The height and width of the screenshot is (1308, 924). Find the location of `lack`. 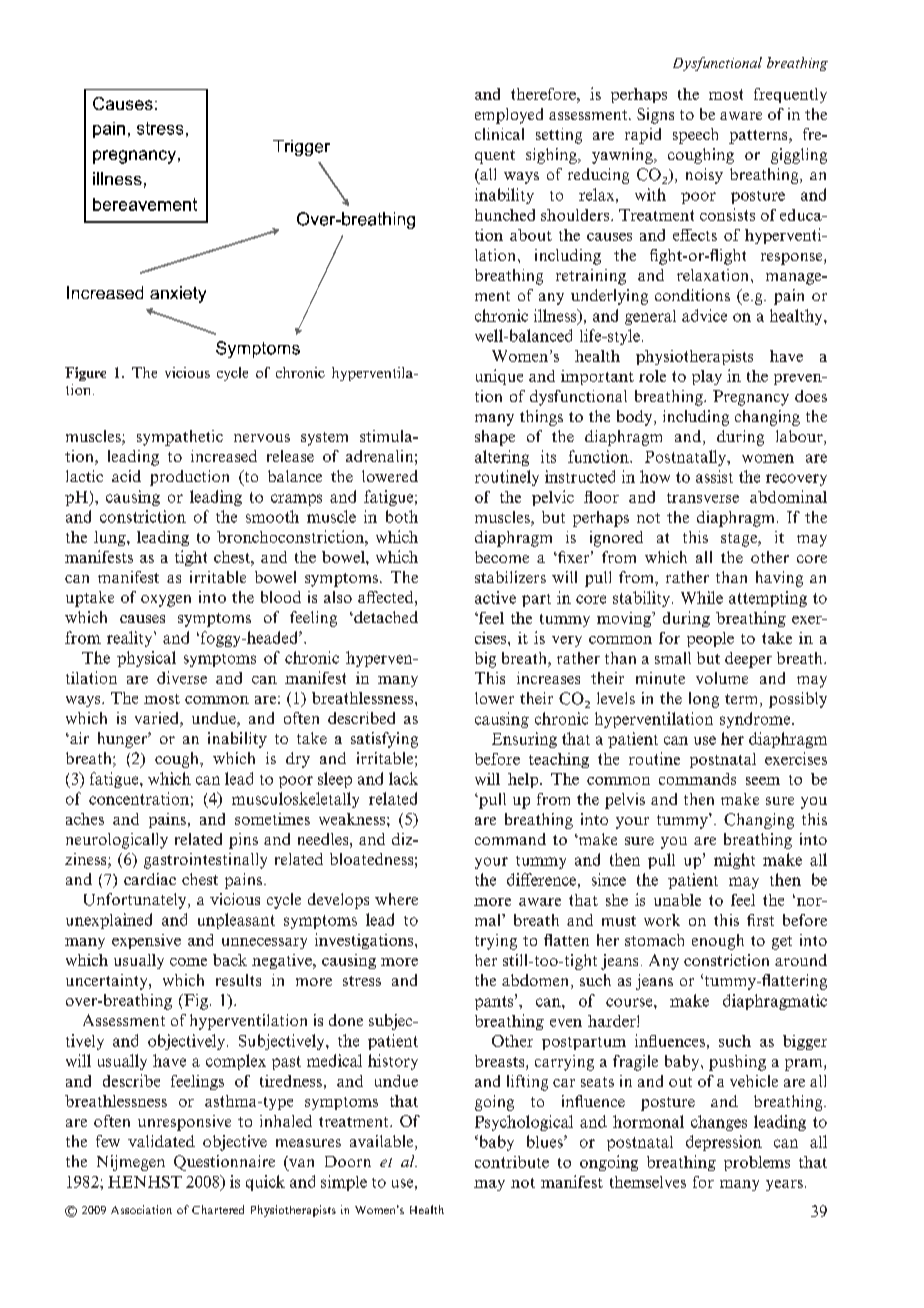

lack is located at coordinates (403, 778).
